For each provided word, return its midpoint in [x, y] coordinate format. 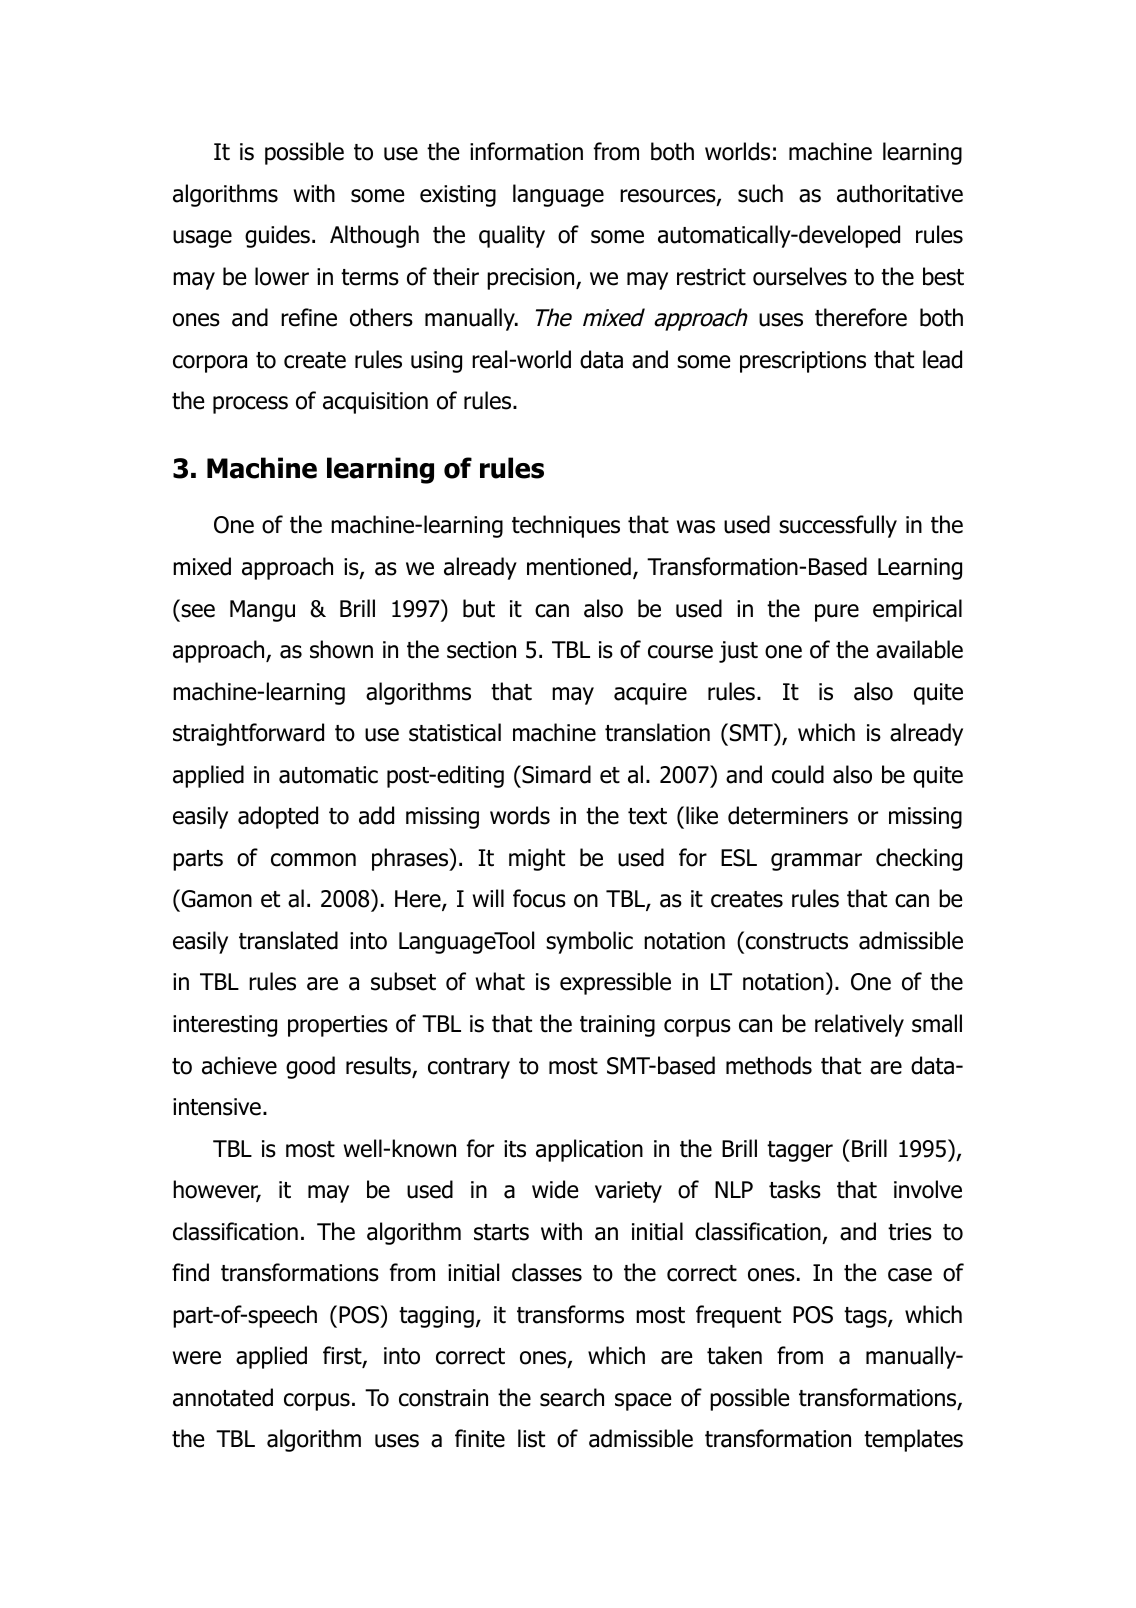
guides [277, 236]
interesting [225, 1026]
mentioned [579, 566]
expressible [615, 983]
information [526, 151]
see [198, 611]
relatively [859, 1025]
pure [837, 613]
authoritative [900, 193]
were [197, 1358]
